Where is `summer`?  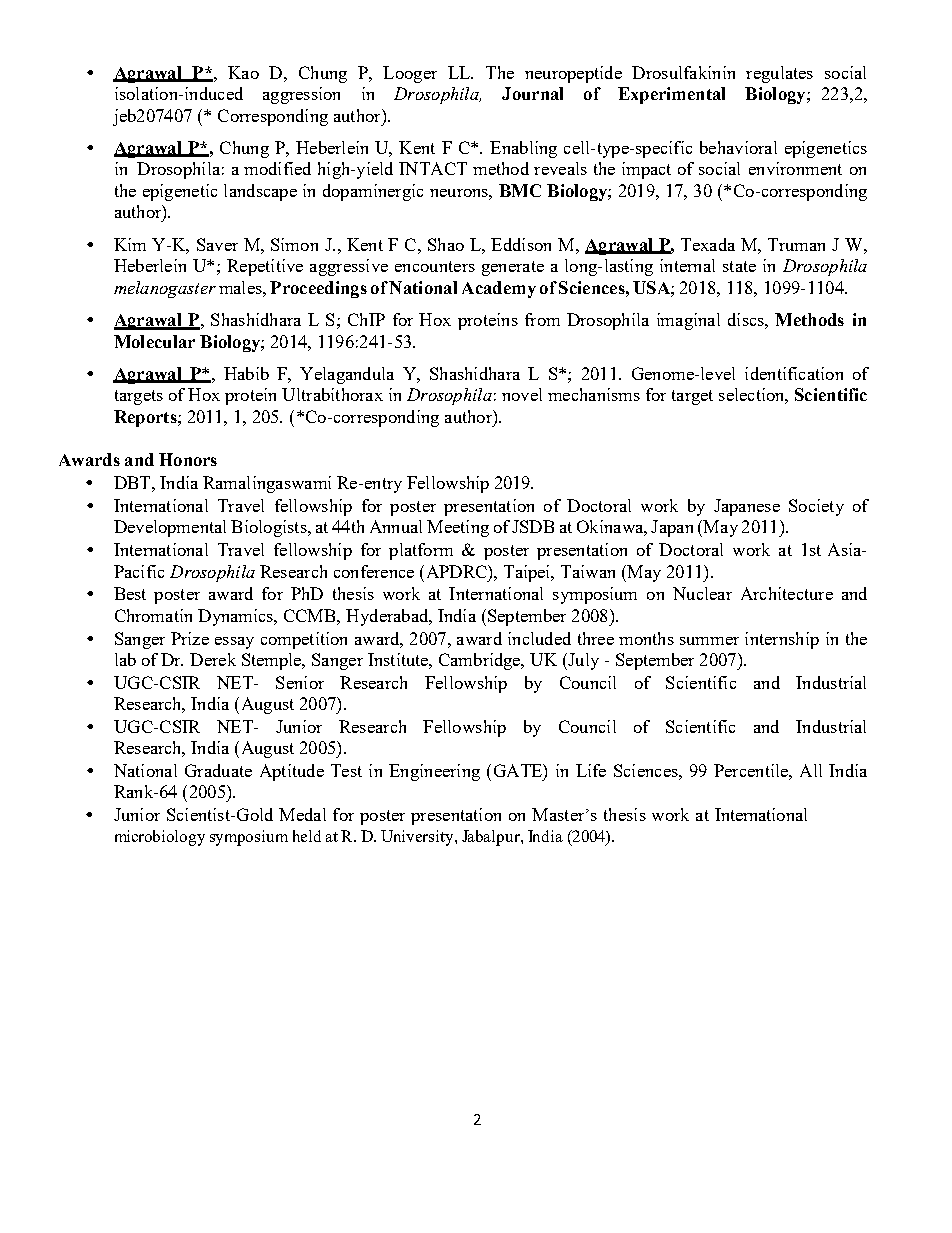
summer is located at coordinates (709, 641).
